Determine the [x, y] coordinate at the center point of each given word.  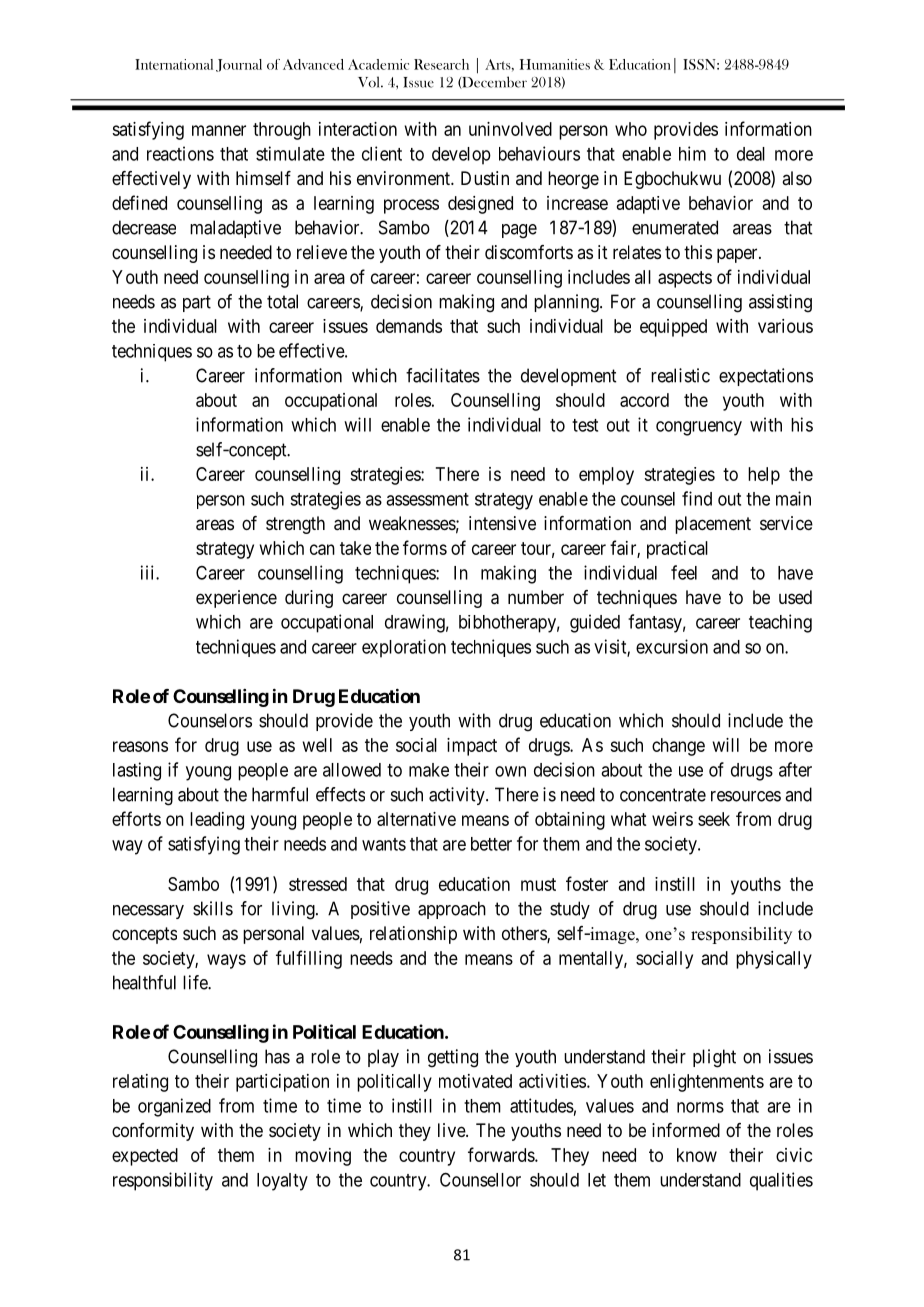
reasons [140, 746]
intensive [502, 523]
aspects [685, 279]
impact [472, 747]
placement [713, 525]
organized [174, 1107]
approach [452, 910]
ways [226, 961]
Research [441, 64]
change [678, 747]
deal [751, 154]
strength [295, 525]
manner [219, 130]
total [282, 301]
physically [774, 960]
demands [409, 326]
